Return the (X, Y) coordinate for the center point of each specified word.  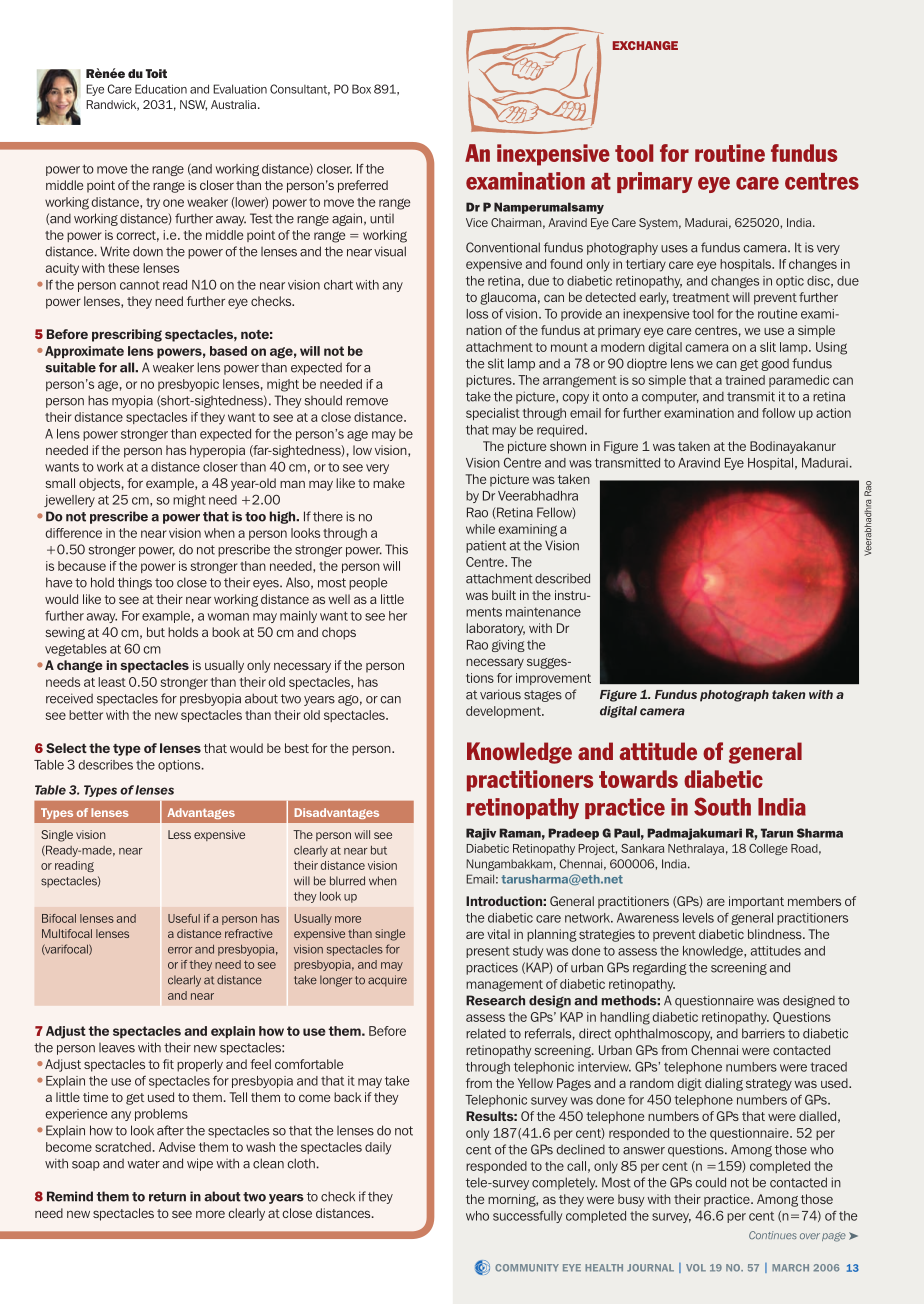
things (135, 583)
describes (106, 765)
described (562, 578)
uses (674, 249)
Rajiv (481, 834)
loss (477, 314)
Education (161, 89)
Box (361, 89)
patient (486, 547)
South (722, 806)
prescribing (127, 335)
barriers (763, 1033)
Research (495, 1000)
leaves (117, 1048)
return (167, 1197)
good (775, 365)
